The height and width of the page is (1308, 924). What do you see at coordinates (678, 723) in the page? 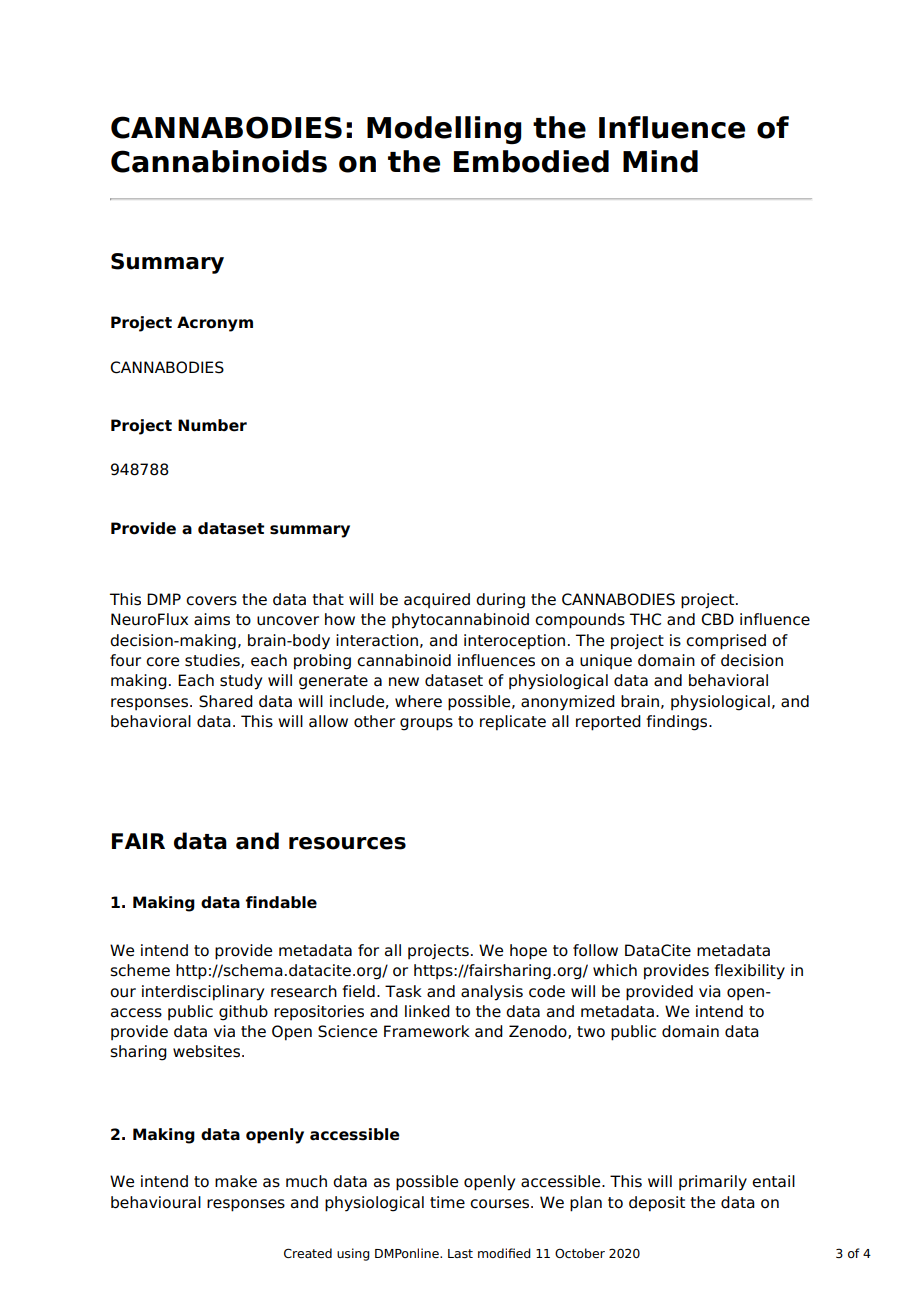
I see `findings` at bounding box center [678, 723].
